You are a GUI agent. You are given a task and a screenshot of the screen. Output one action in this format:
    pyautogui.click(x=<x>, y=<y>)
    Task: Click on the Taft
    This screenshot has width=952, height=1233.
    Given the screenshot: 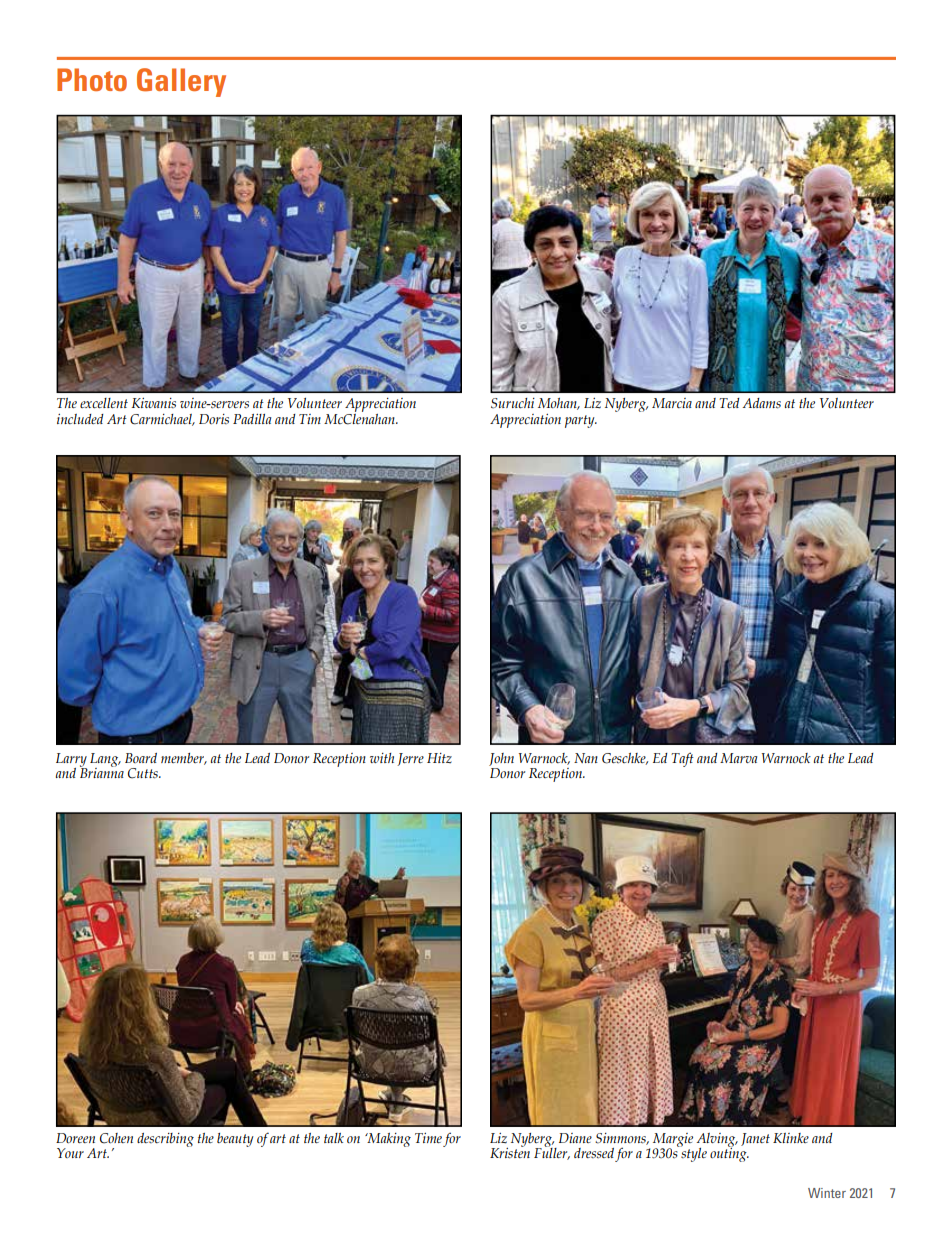 What is the action you would take?
    pyautogui.click(x=682, y=759)
